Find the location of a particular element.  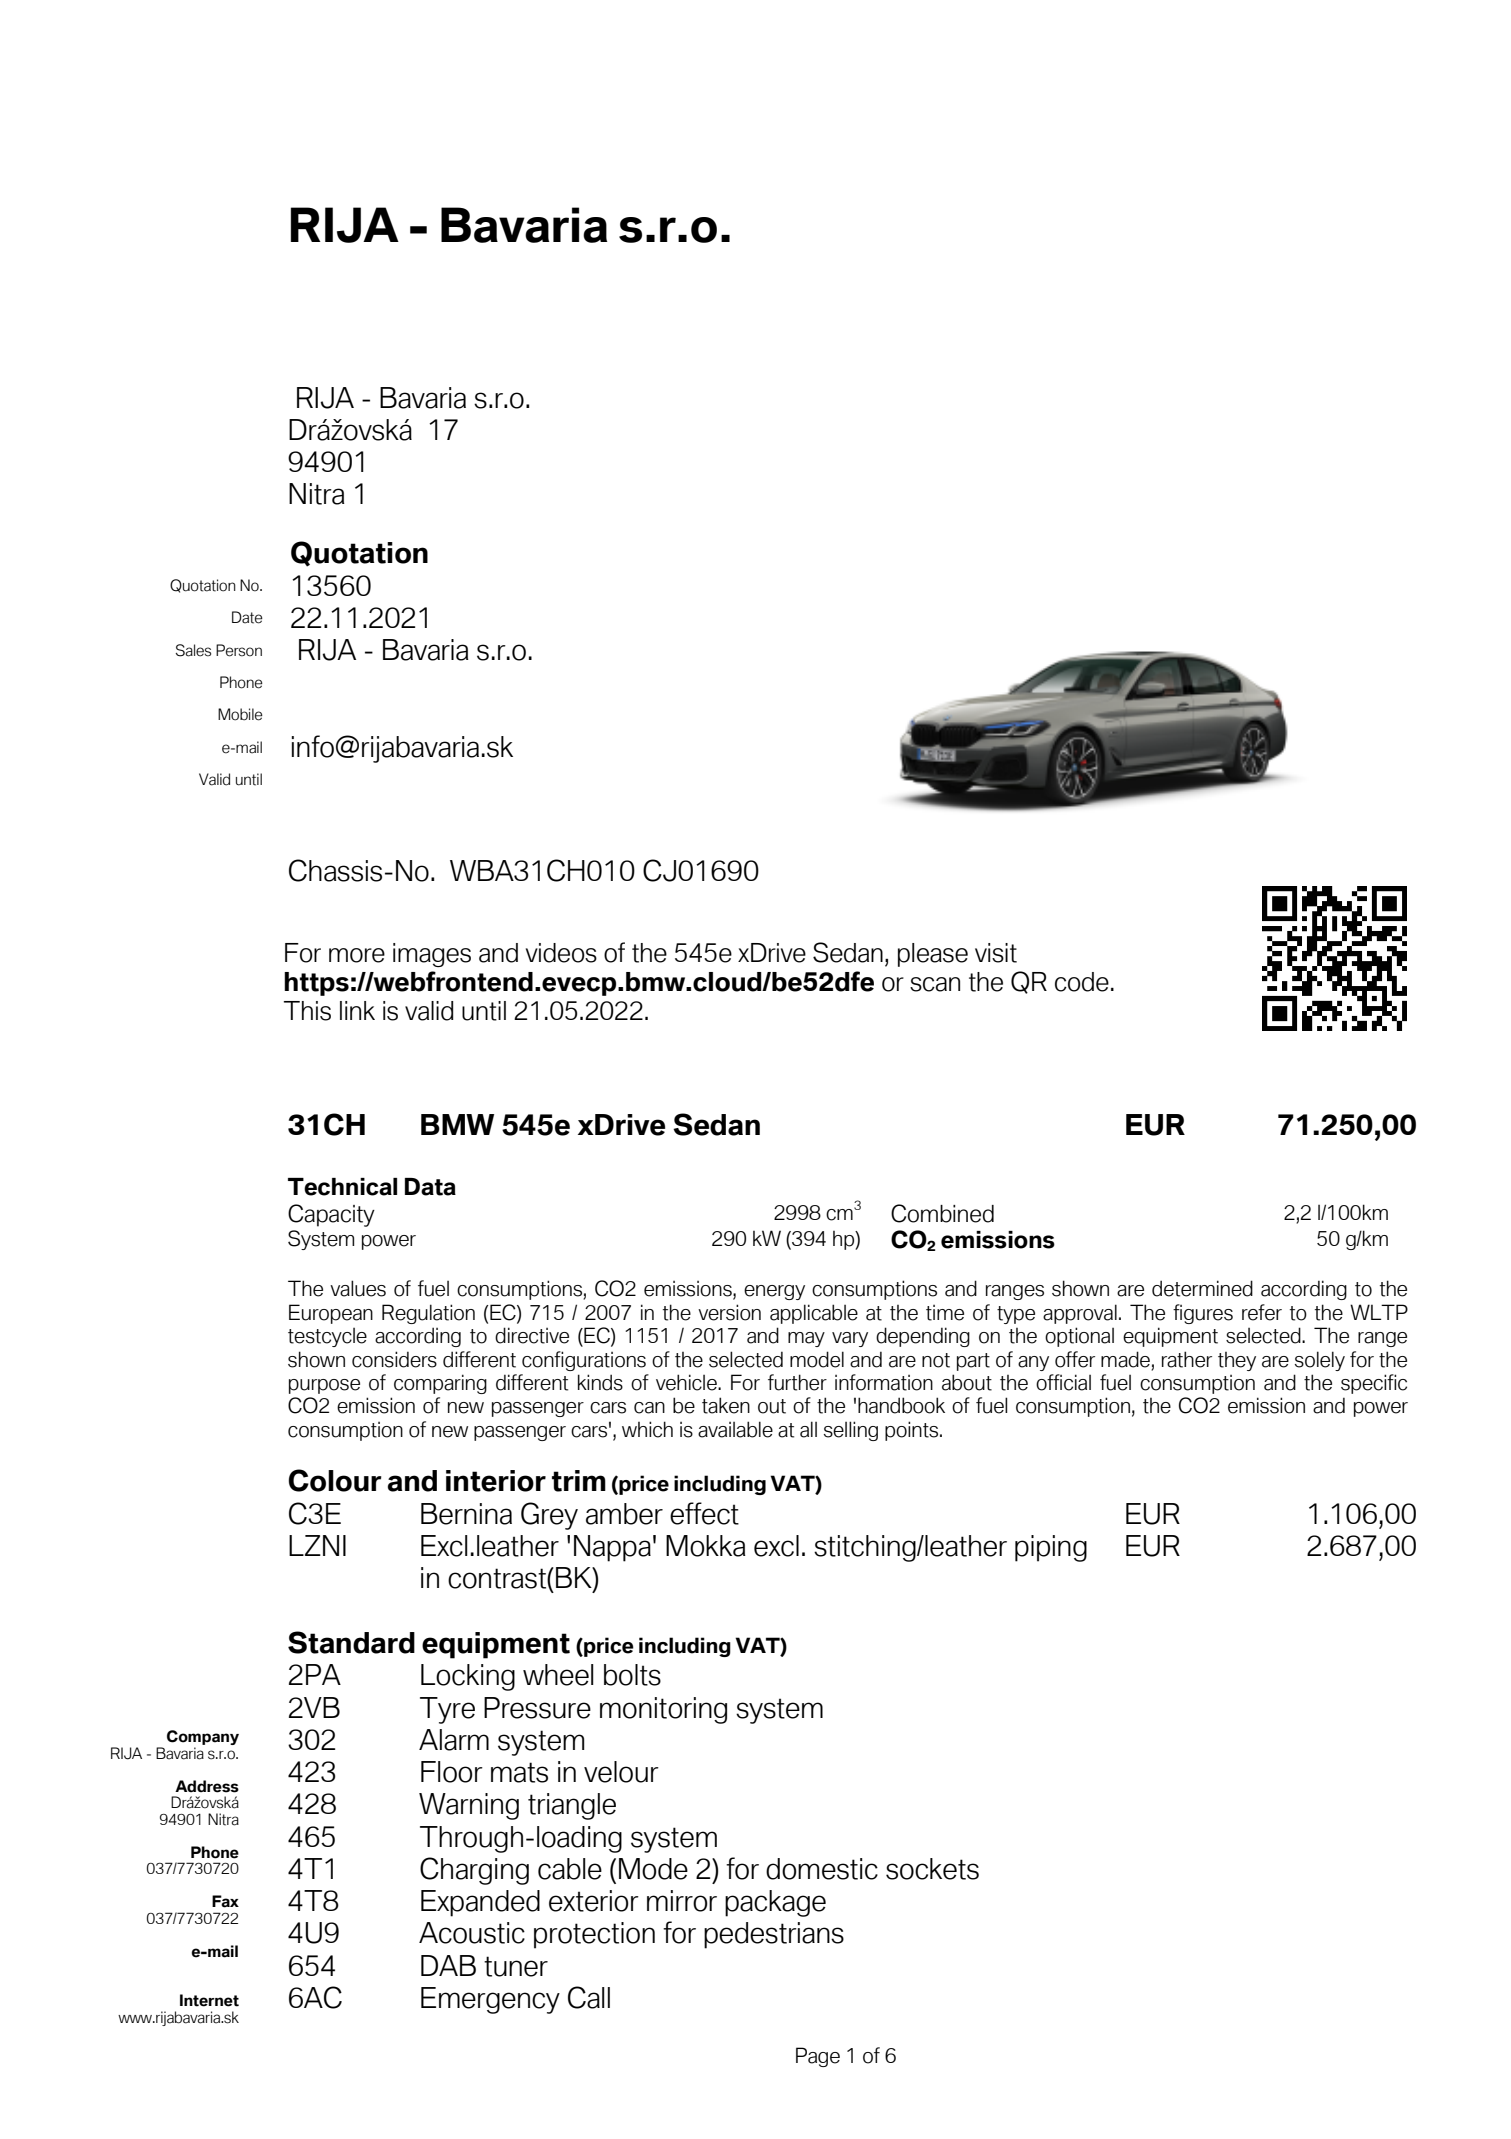

Standard is located at coordinates (351, 1642).
